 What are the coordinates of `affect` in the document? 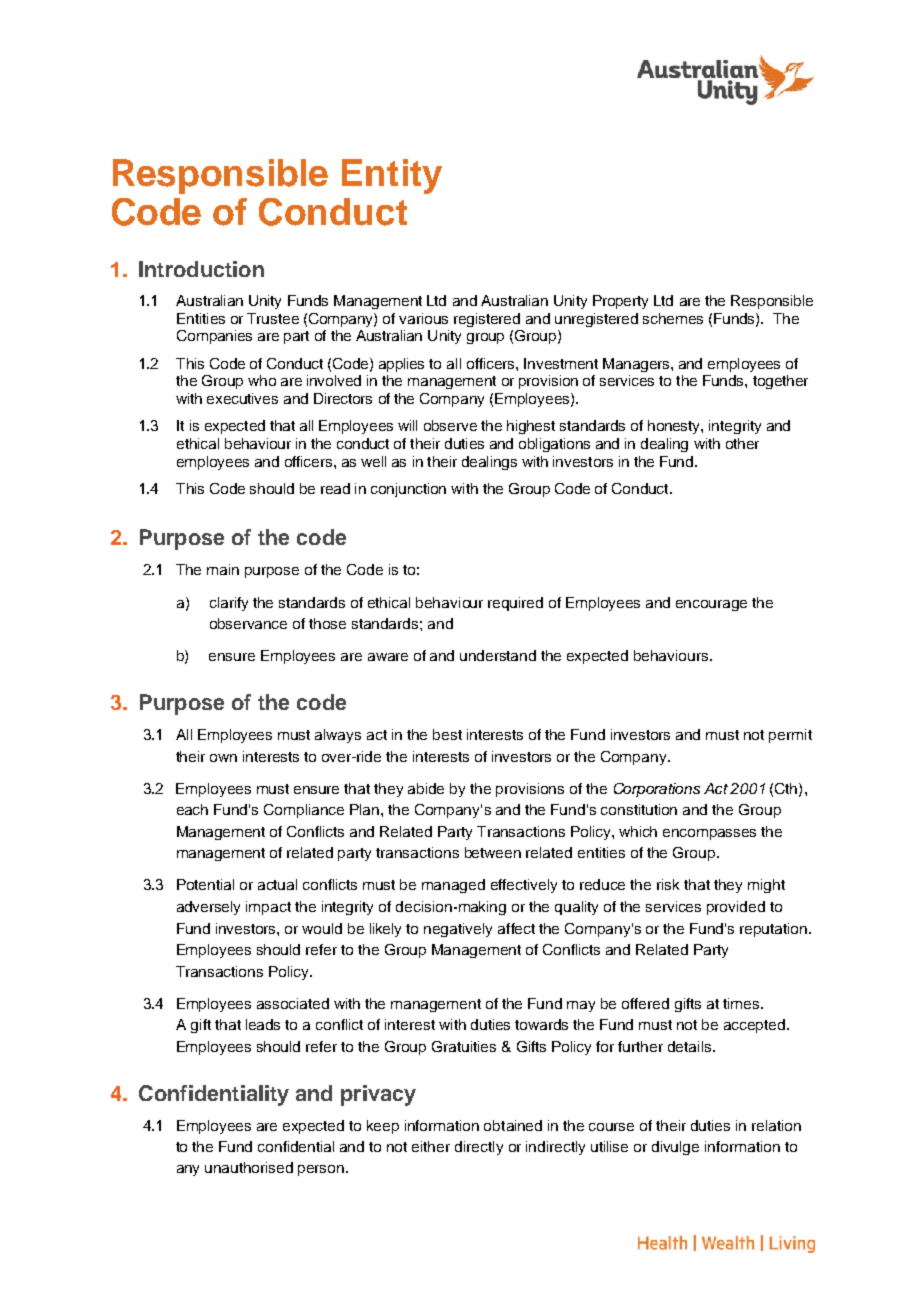 It's located at (516, 928).
